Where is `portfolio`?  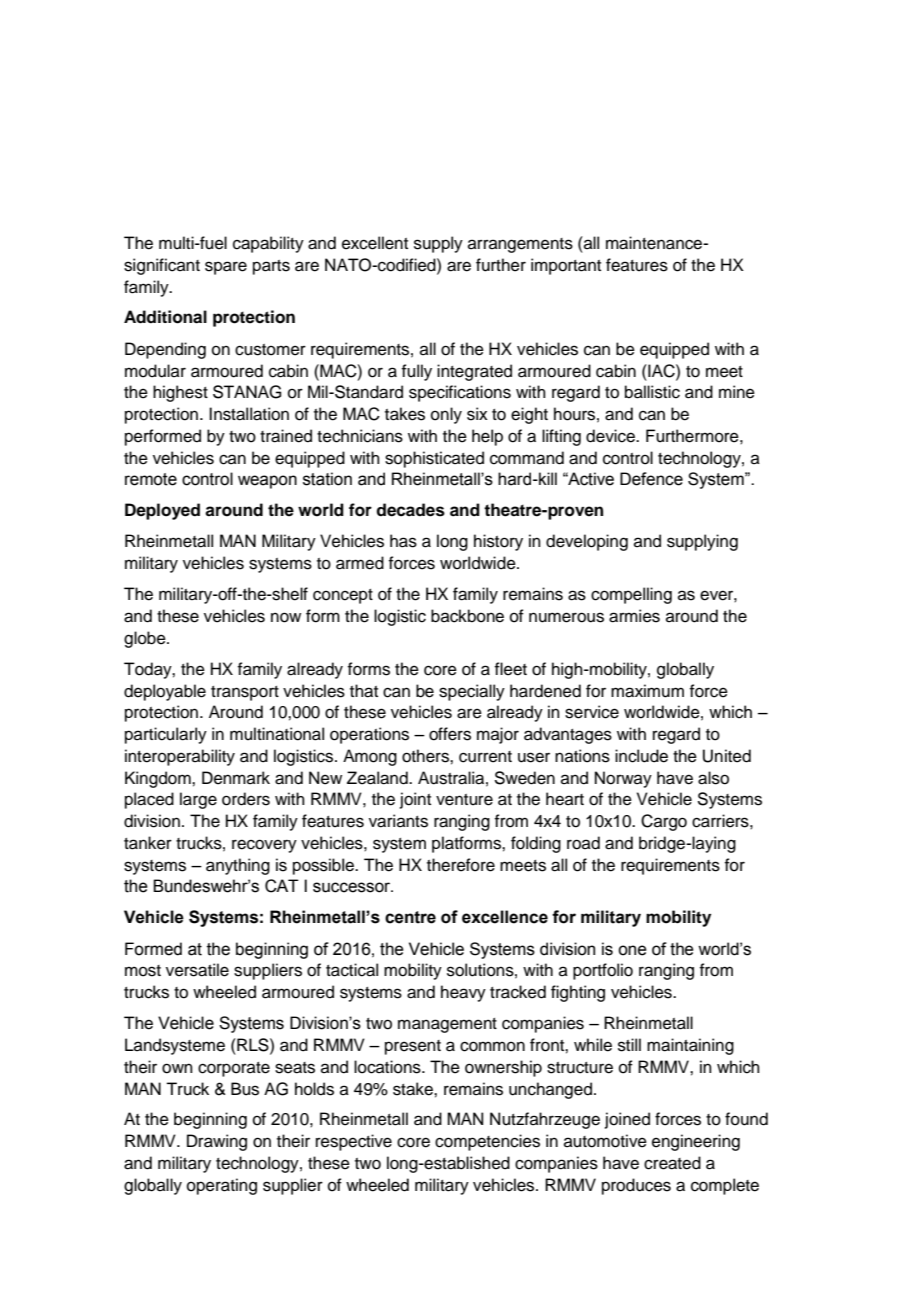
portfolio is located at coordinates (603, 971).
